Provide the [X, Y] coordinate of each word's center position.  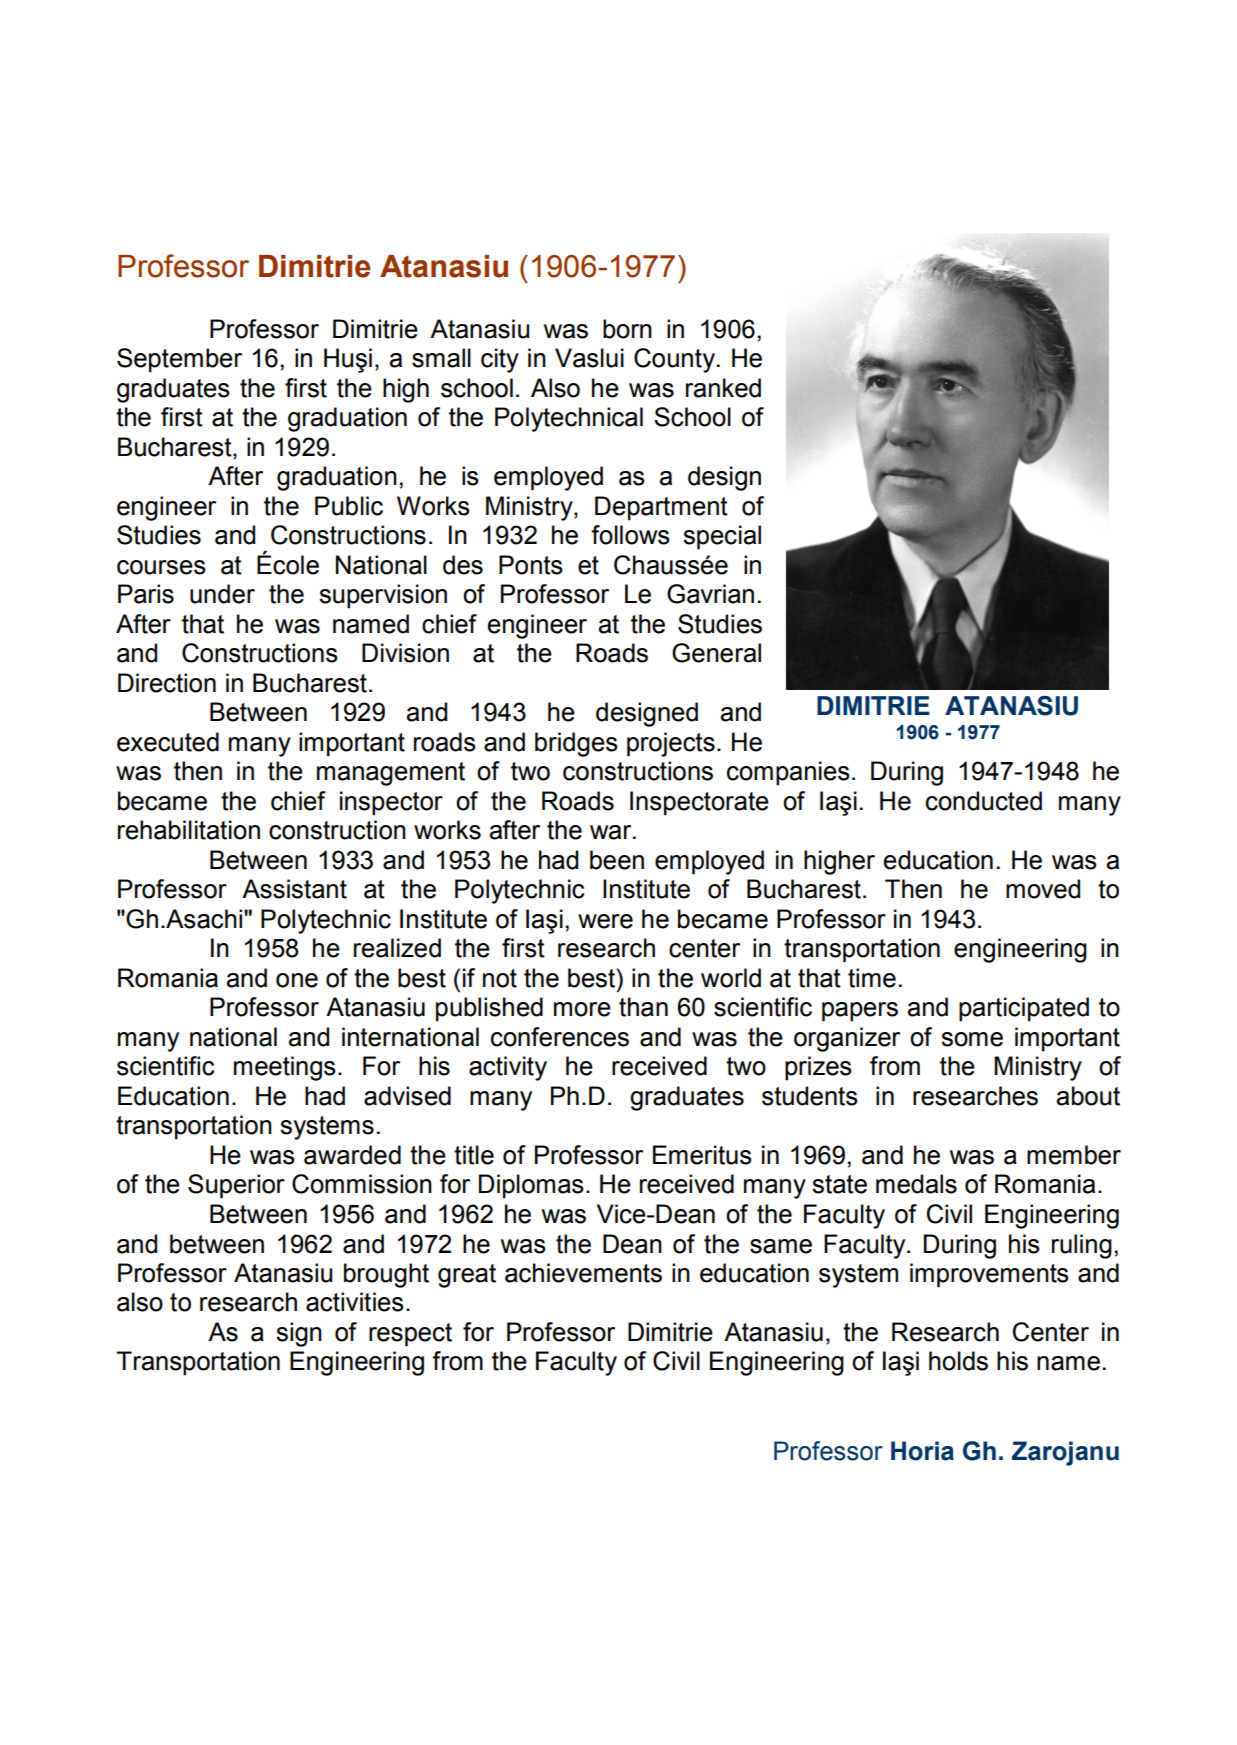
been [617, 860]
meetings [285, 1068]
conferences [560, 1037]
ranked [723, 388]
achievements [583, 1273]
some [972, 1039]
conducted [984, 801]
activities [355, 1302]
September [179, 360]
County [674, 360]
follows [630, 535]
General [716, 653]
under [222, 594]
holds [958, 1361]
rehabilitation [189, 830]
